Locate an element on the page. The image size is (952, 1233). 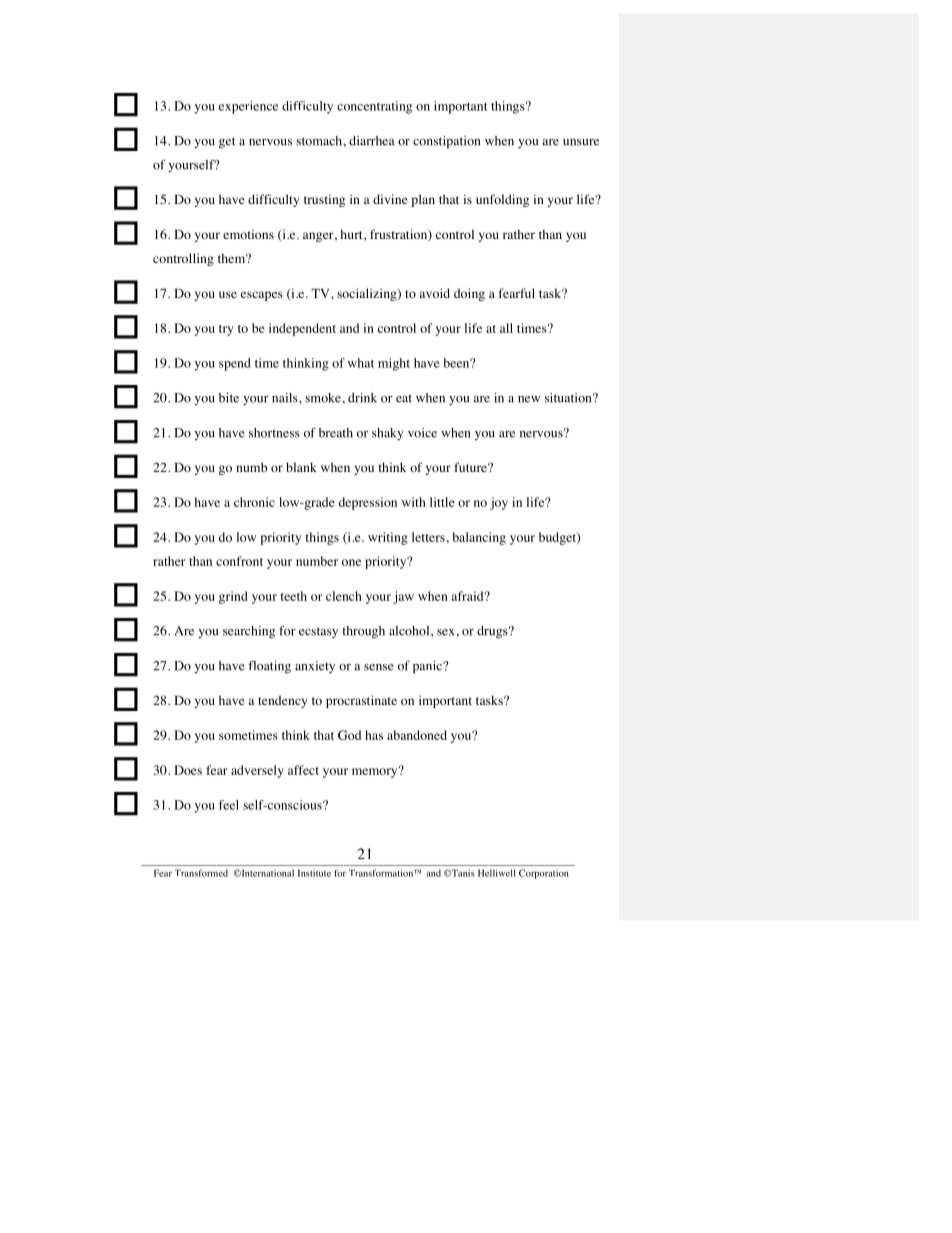
experience is located at coordinates (248, 107).
